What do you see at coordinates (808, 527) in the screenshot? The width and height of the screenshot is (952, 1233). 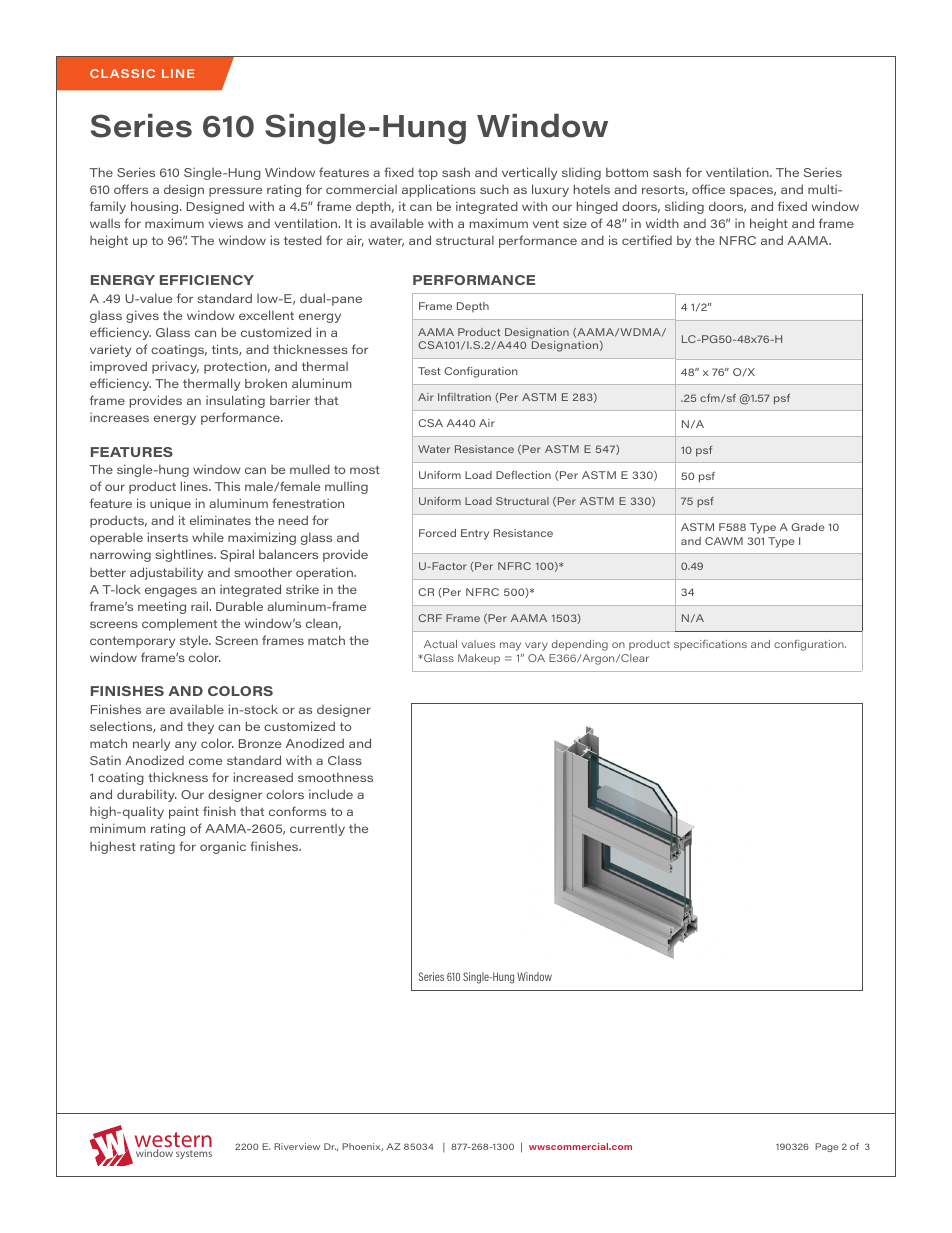 I see `Grade` at bounding box center [808, 527].
